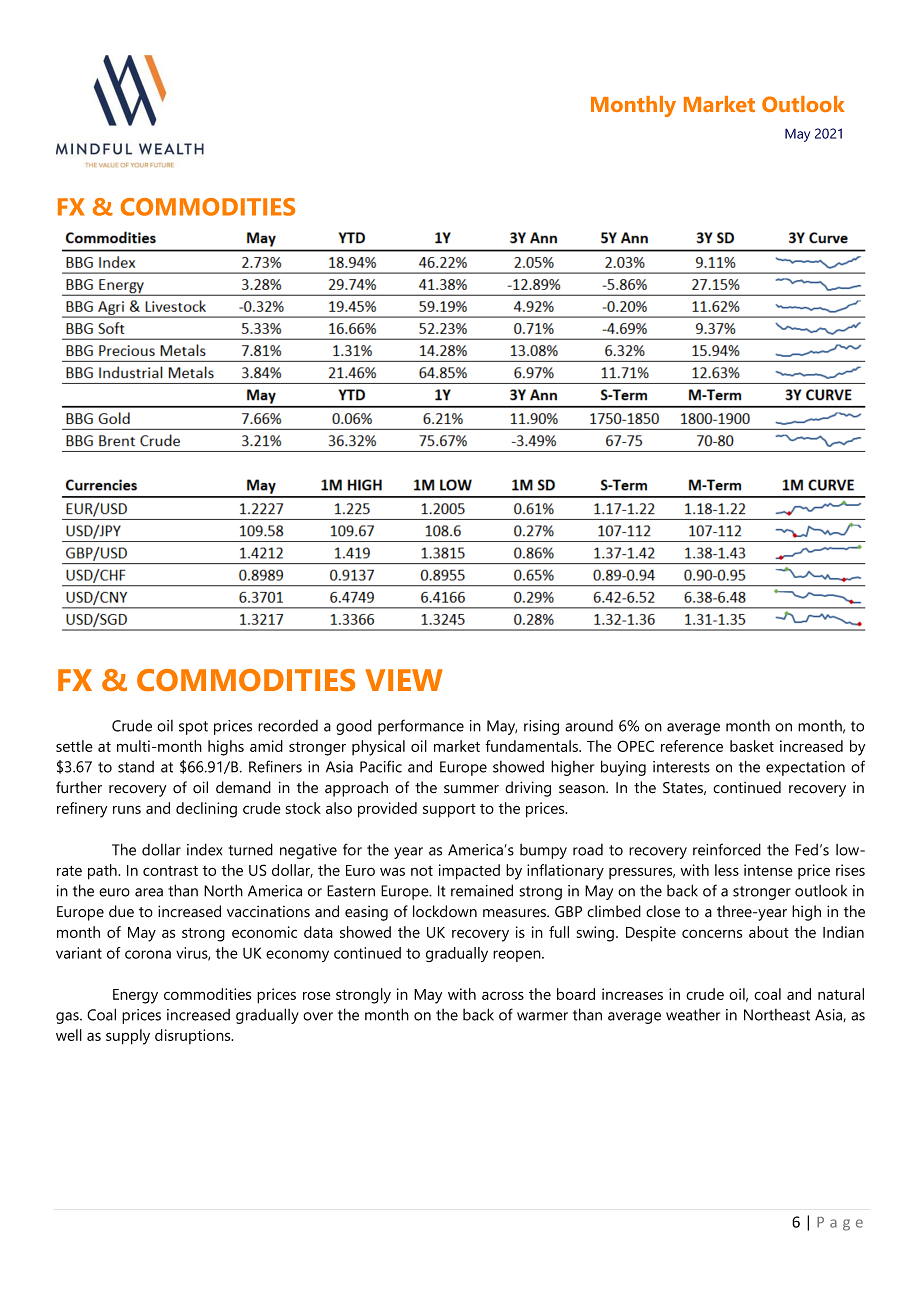 This screenshot has width=924, height=1308. Describe the element at coordinates (589, 726) in the screenshot. I see `around` at that location.
